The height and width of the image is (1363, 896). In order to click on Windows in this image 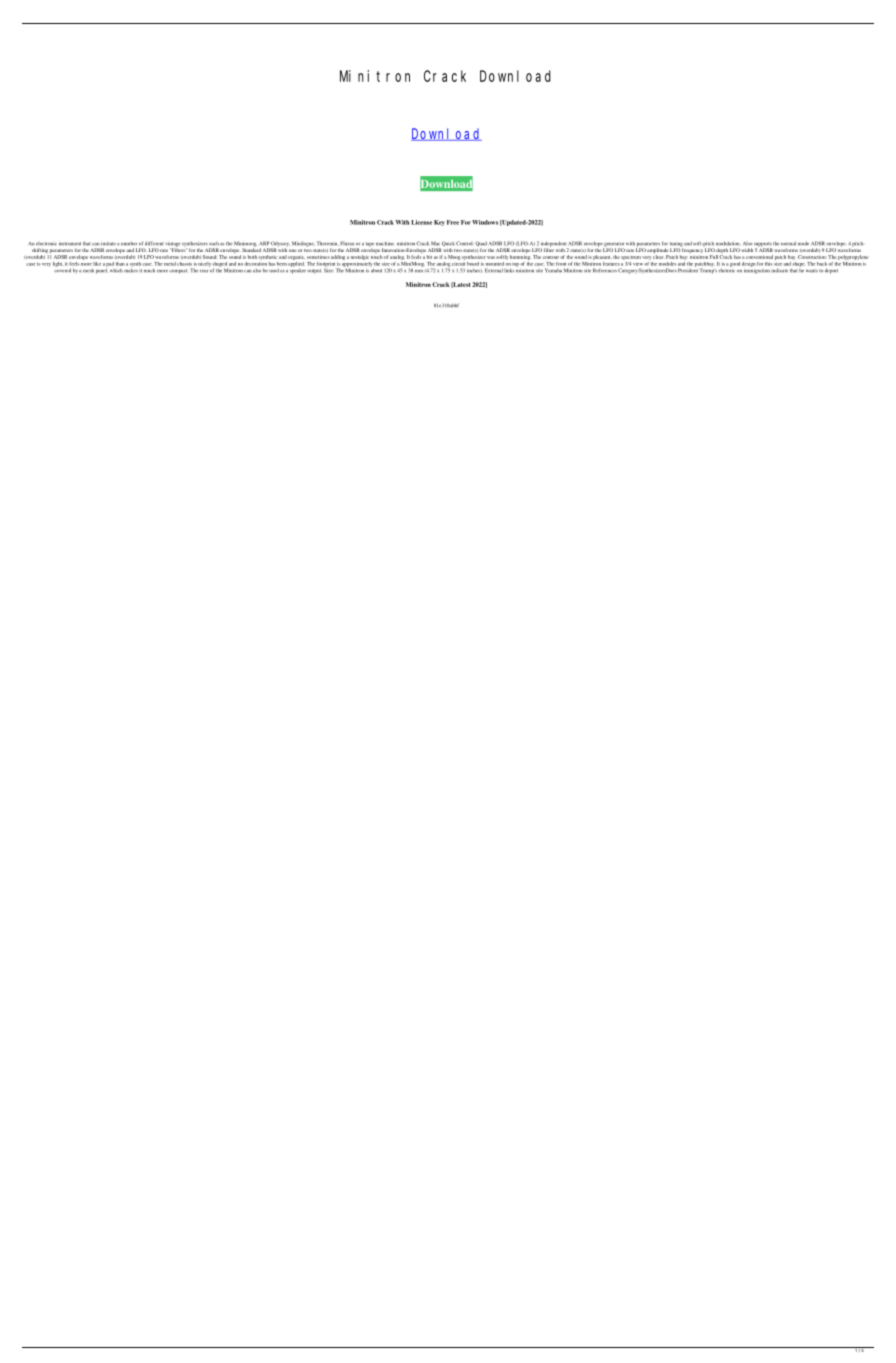, I will do `click(485, 222)`.
